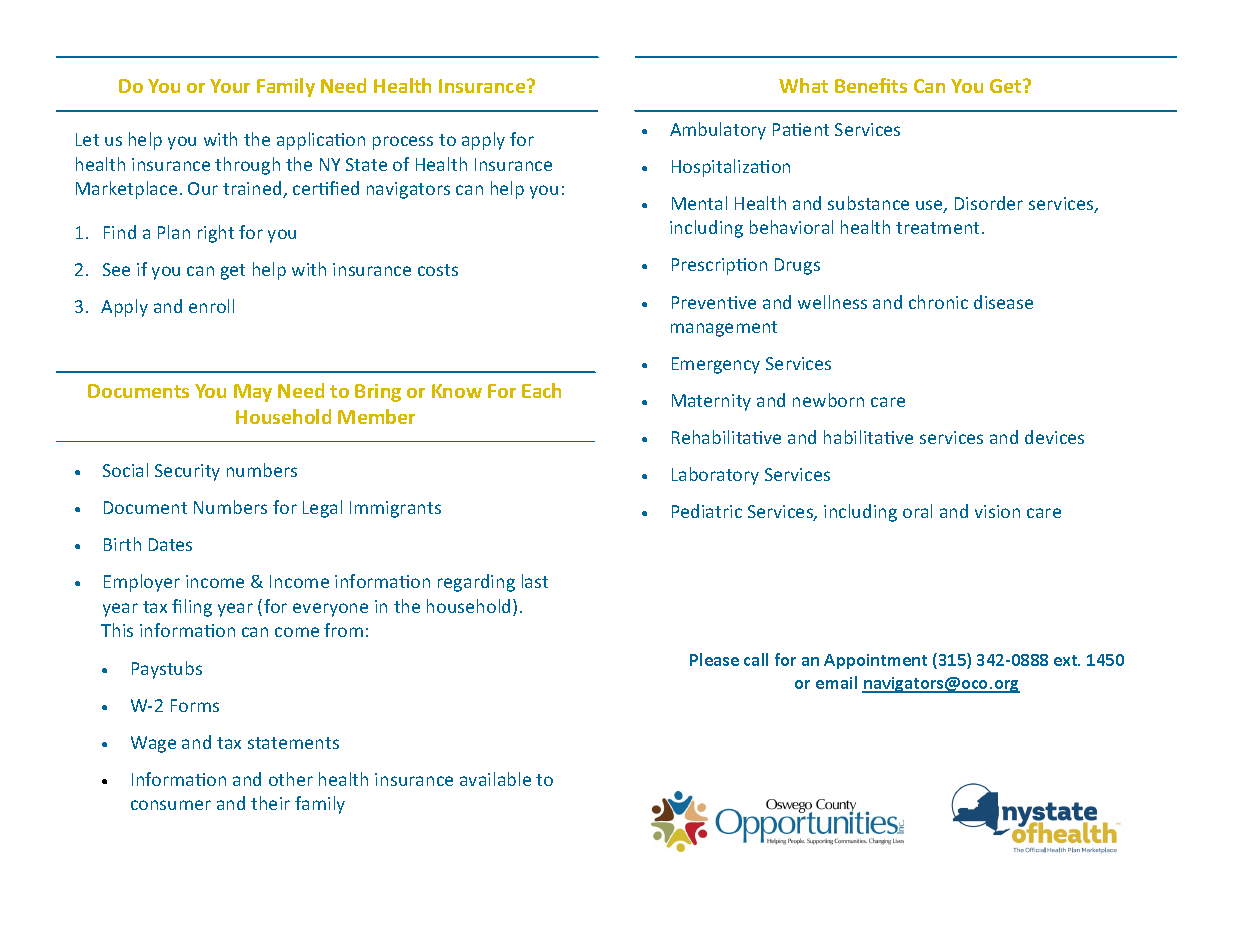 The image size is (1233, 952). What do you see at coordinates (171, 805) in the document?
I see `consumer` at bounding box center [171, 805].
